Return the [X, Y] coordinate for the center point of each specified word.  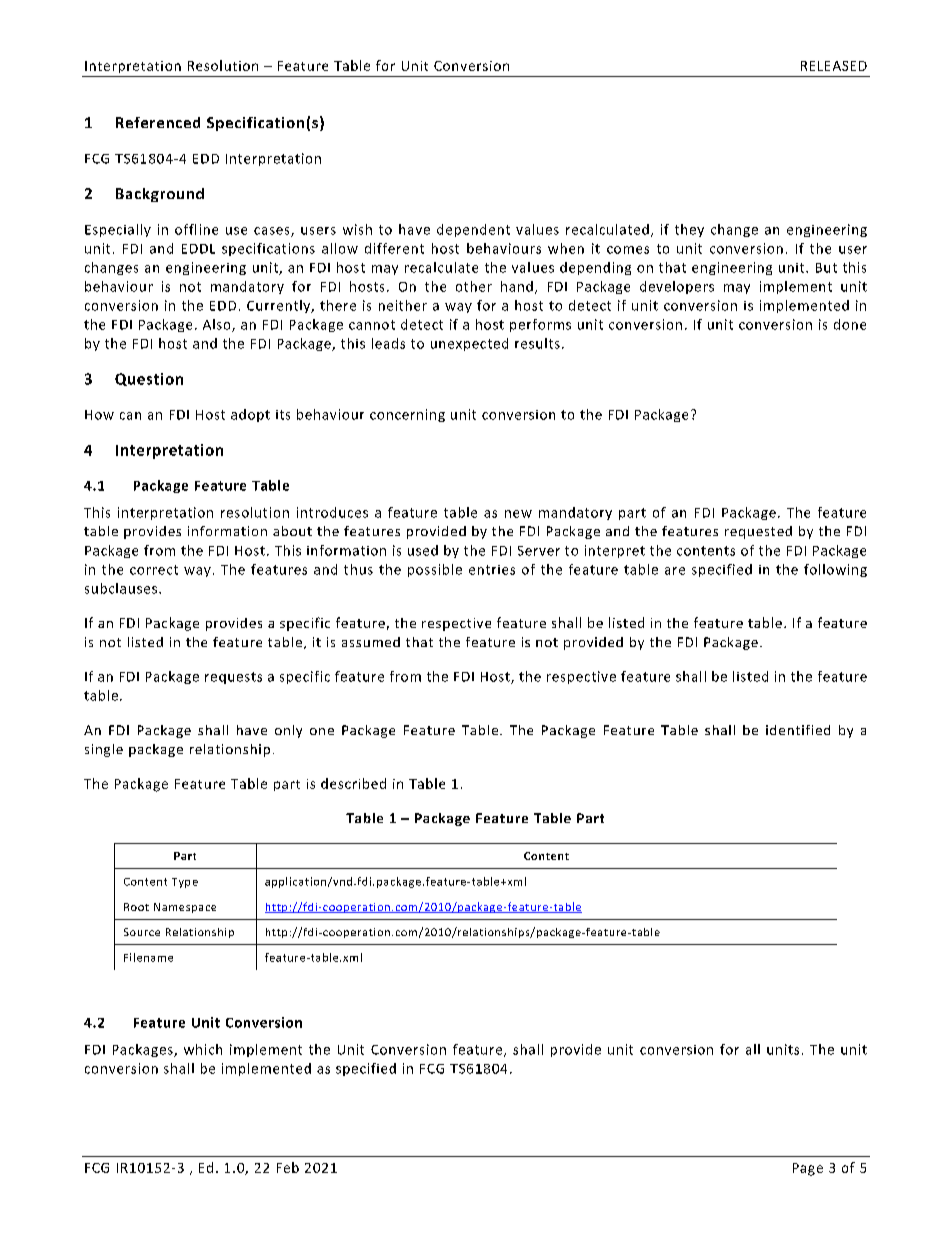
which [203, 1049]
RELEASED [834, 66]
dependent [473, 230]
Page [808, 1169]
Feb [288, 1167]
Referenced [158, 122]
